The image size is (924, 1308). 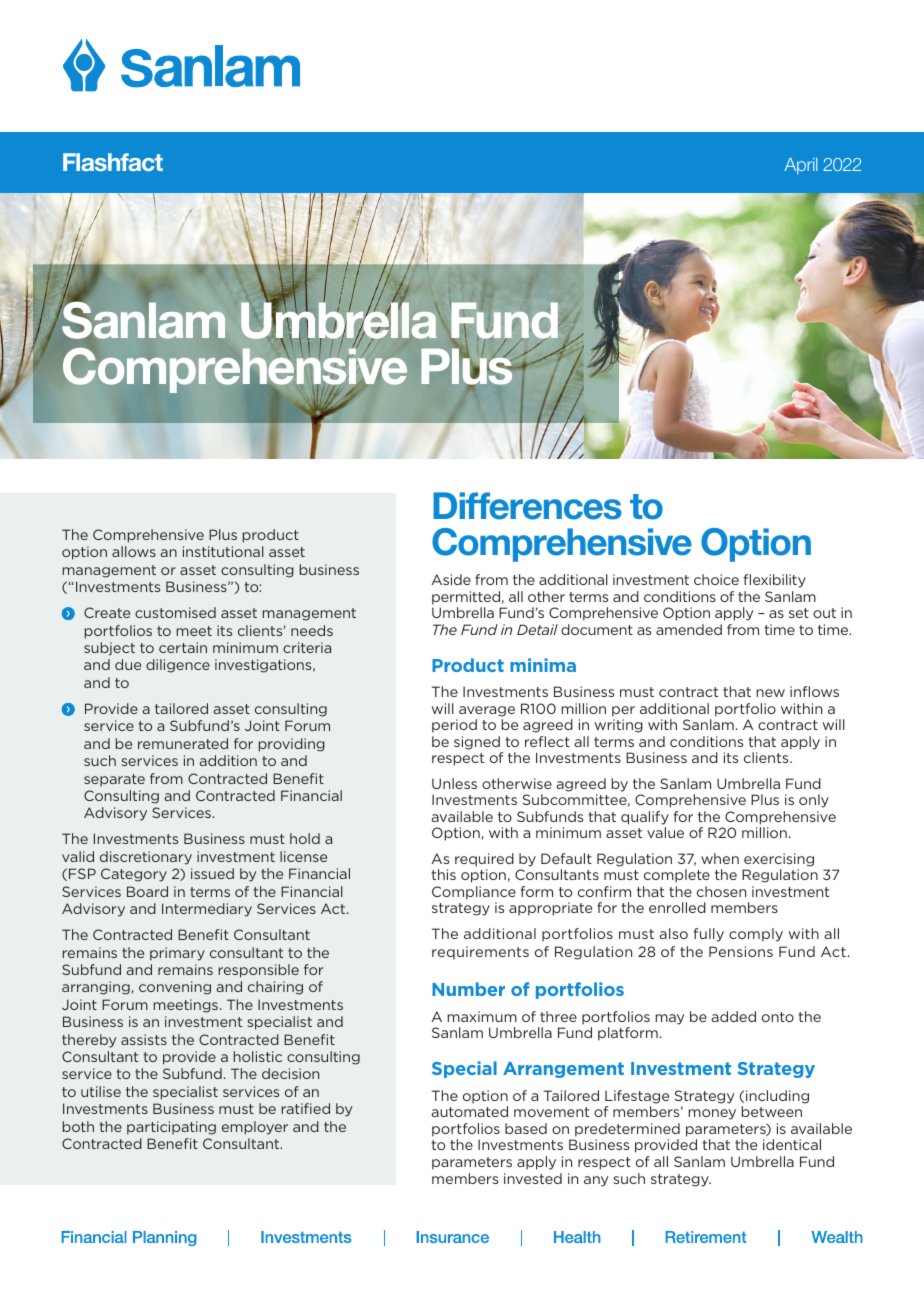 I want to click on discretionary, so click(x=146, y=858).
